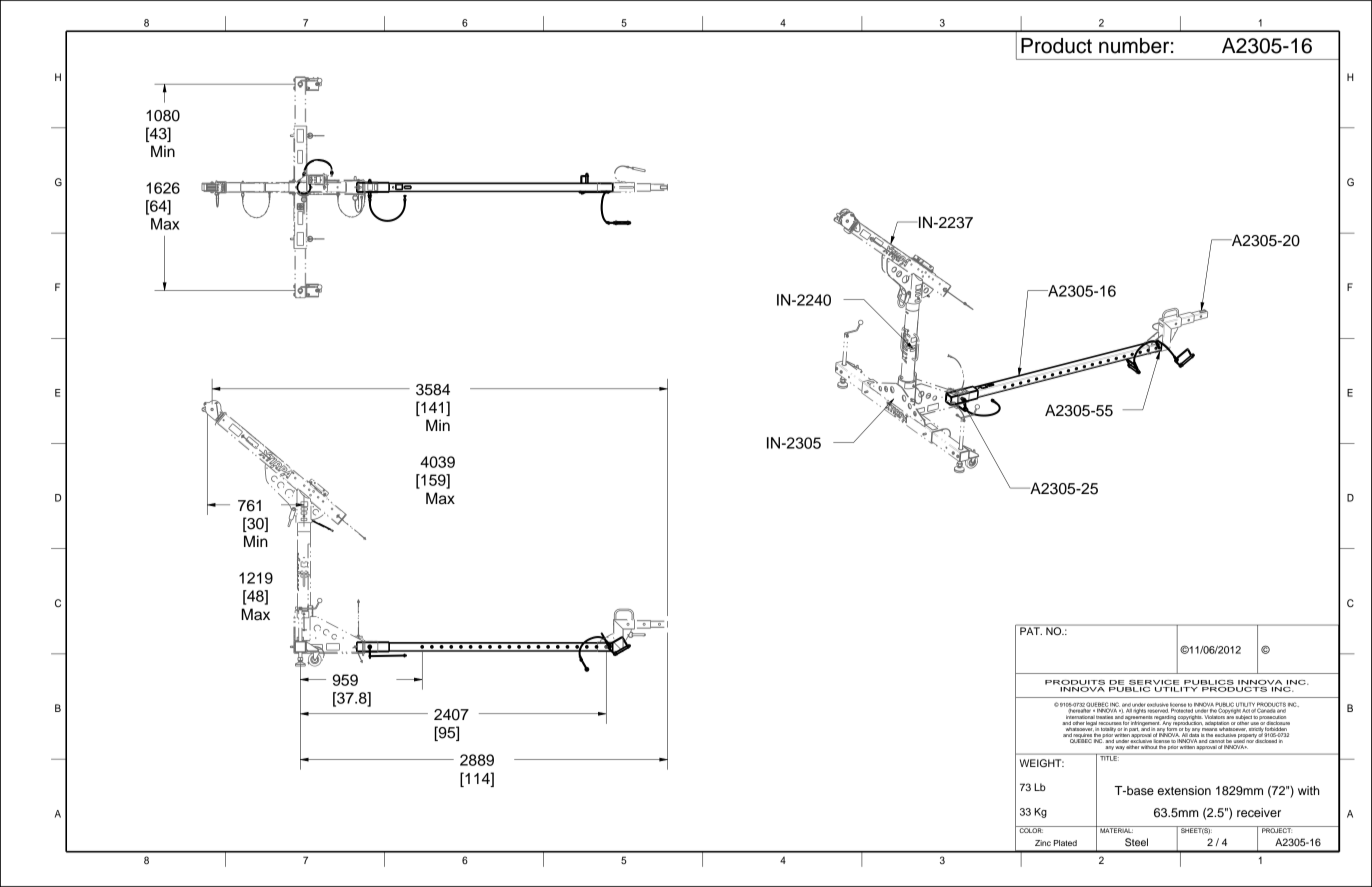 This image has width=1372, height=887. Describe the element at coordinates (1184, 790) in the image. I see `extension` at that location.
